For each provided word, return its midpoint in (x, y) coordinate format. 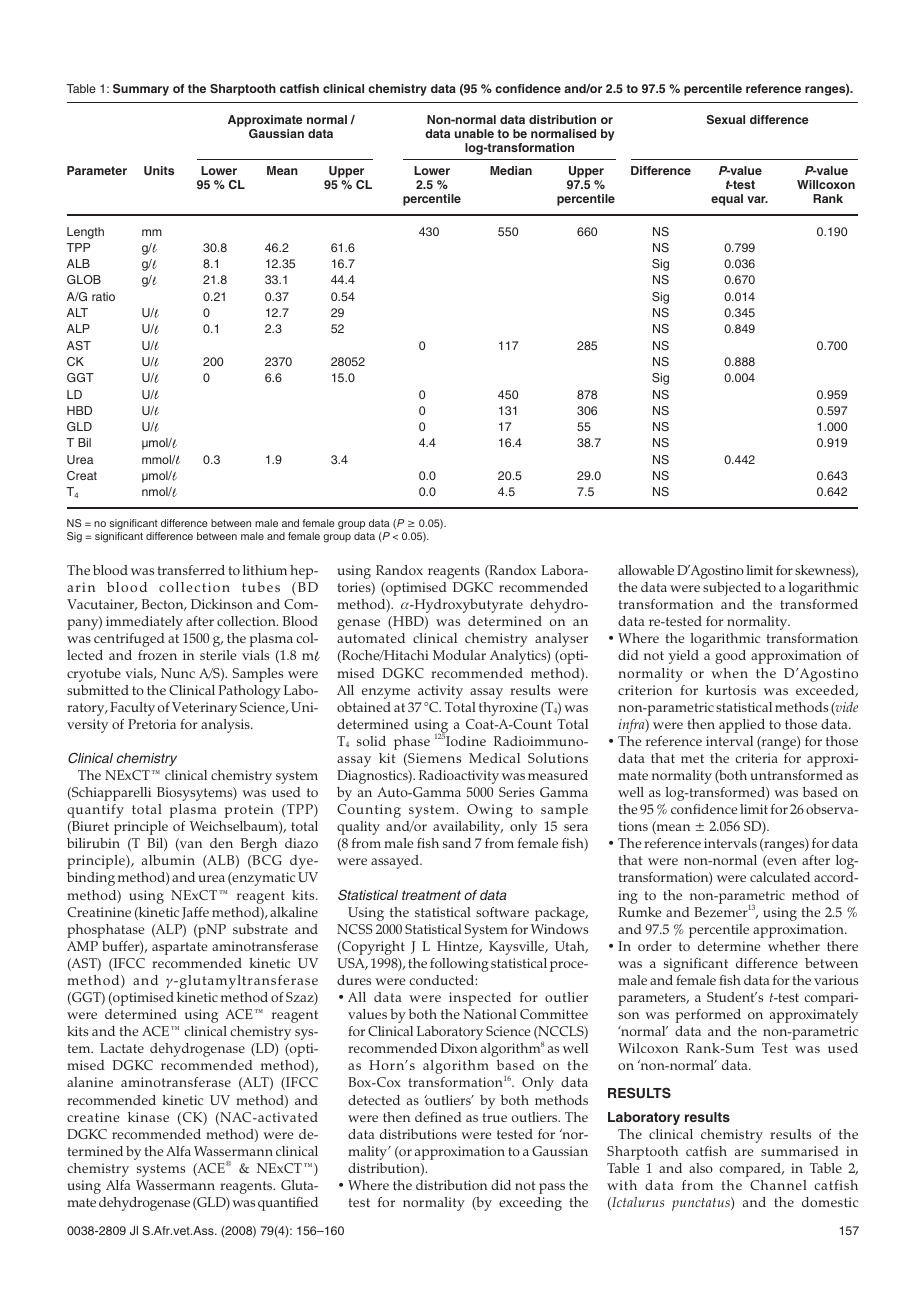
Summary (141, 90)
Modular (459, 655)
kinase (148, 1117)
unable (474, 133)
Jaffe (195, 913)
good (730, 657)
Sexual (726, 119)
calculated (780, 877)
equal (727, 200)
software (502, 912)
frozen (157, 655)
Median (511, 170)
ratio (103, 296)
